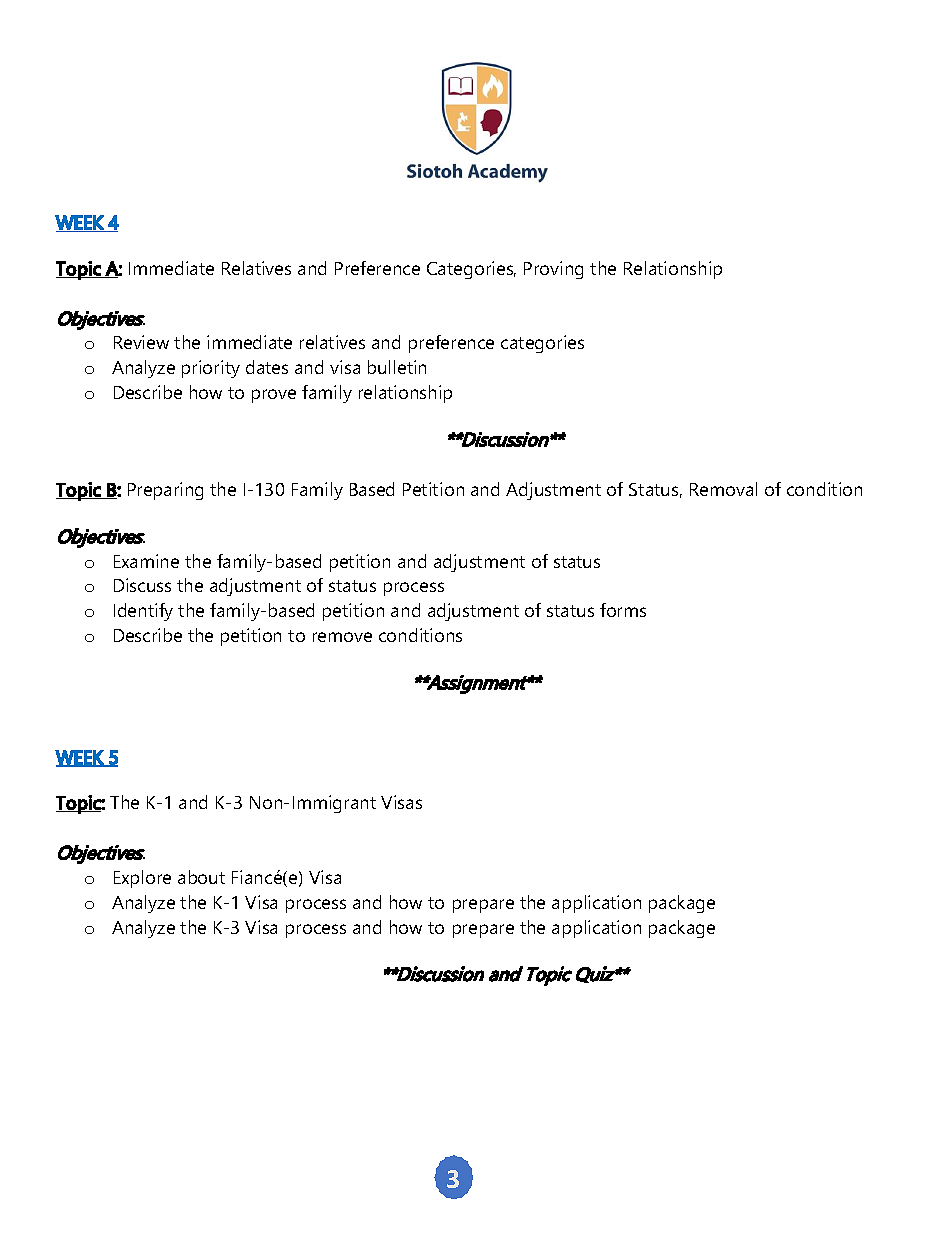 The height and width of the screenshot is (1233, 952). Describe the element at coordinates (397, 367) in the screenshot. I see `bulletin` at that location.
